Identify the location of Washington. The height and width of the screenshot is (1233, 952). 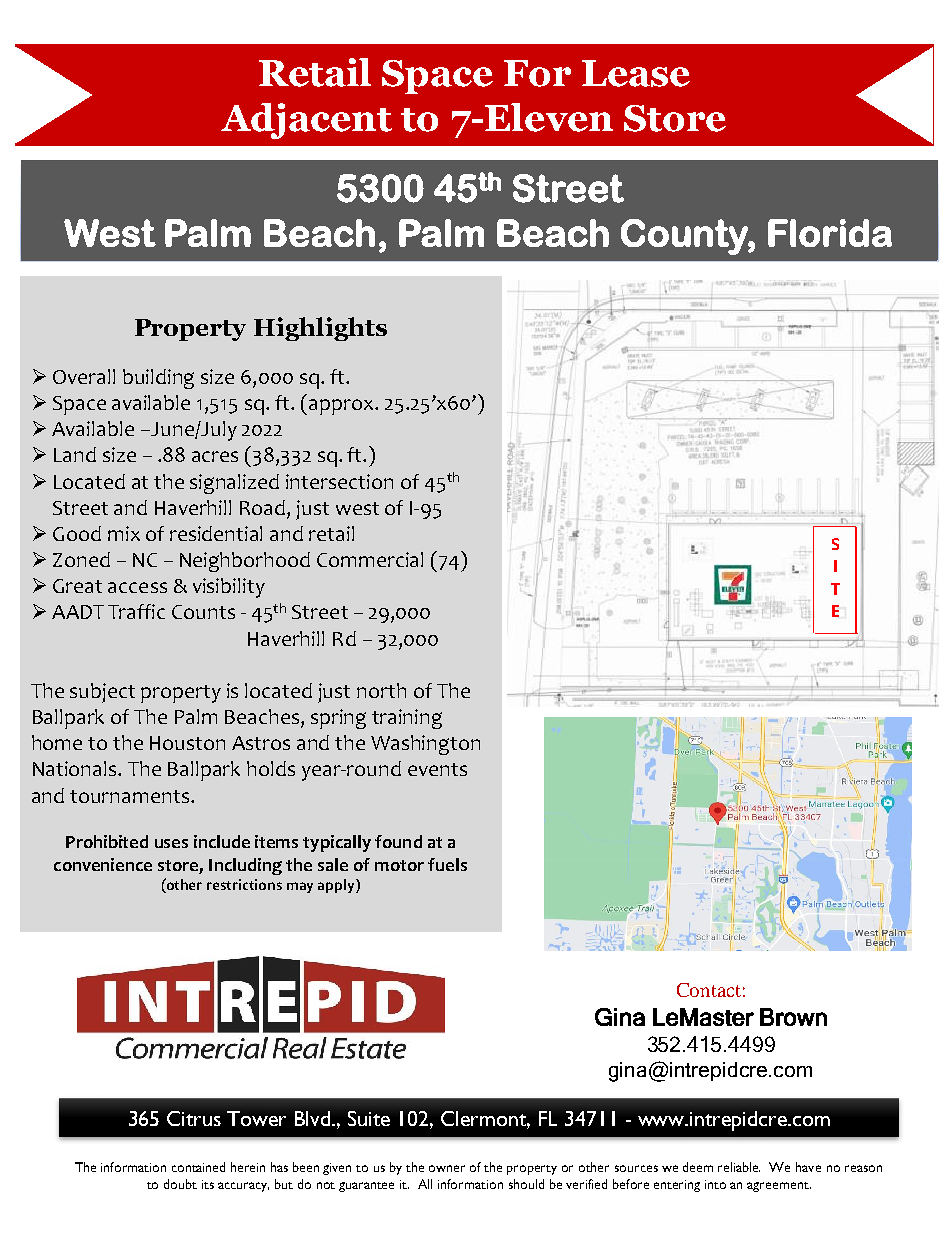
(425, 745).
